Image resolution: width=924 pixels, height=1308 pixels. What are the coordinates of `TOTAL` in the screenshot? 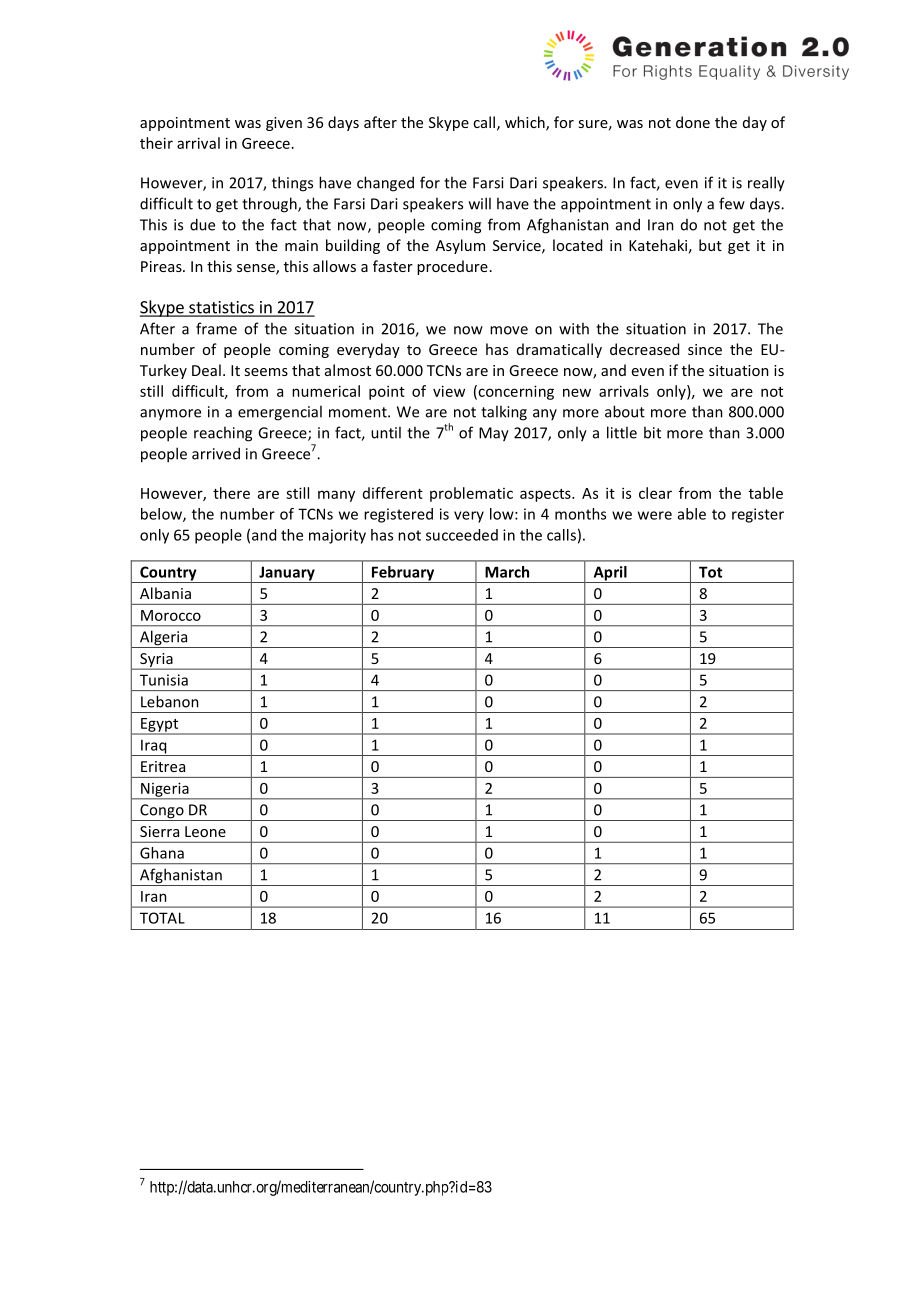 It's located at (162, 918).
